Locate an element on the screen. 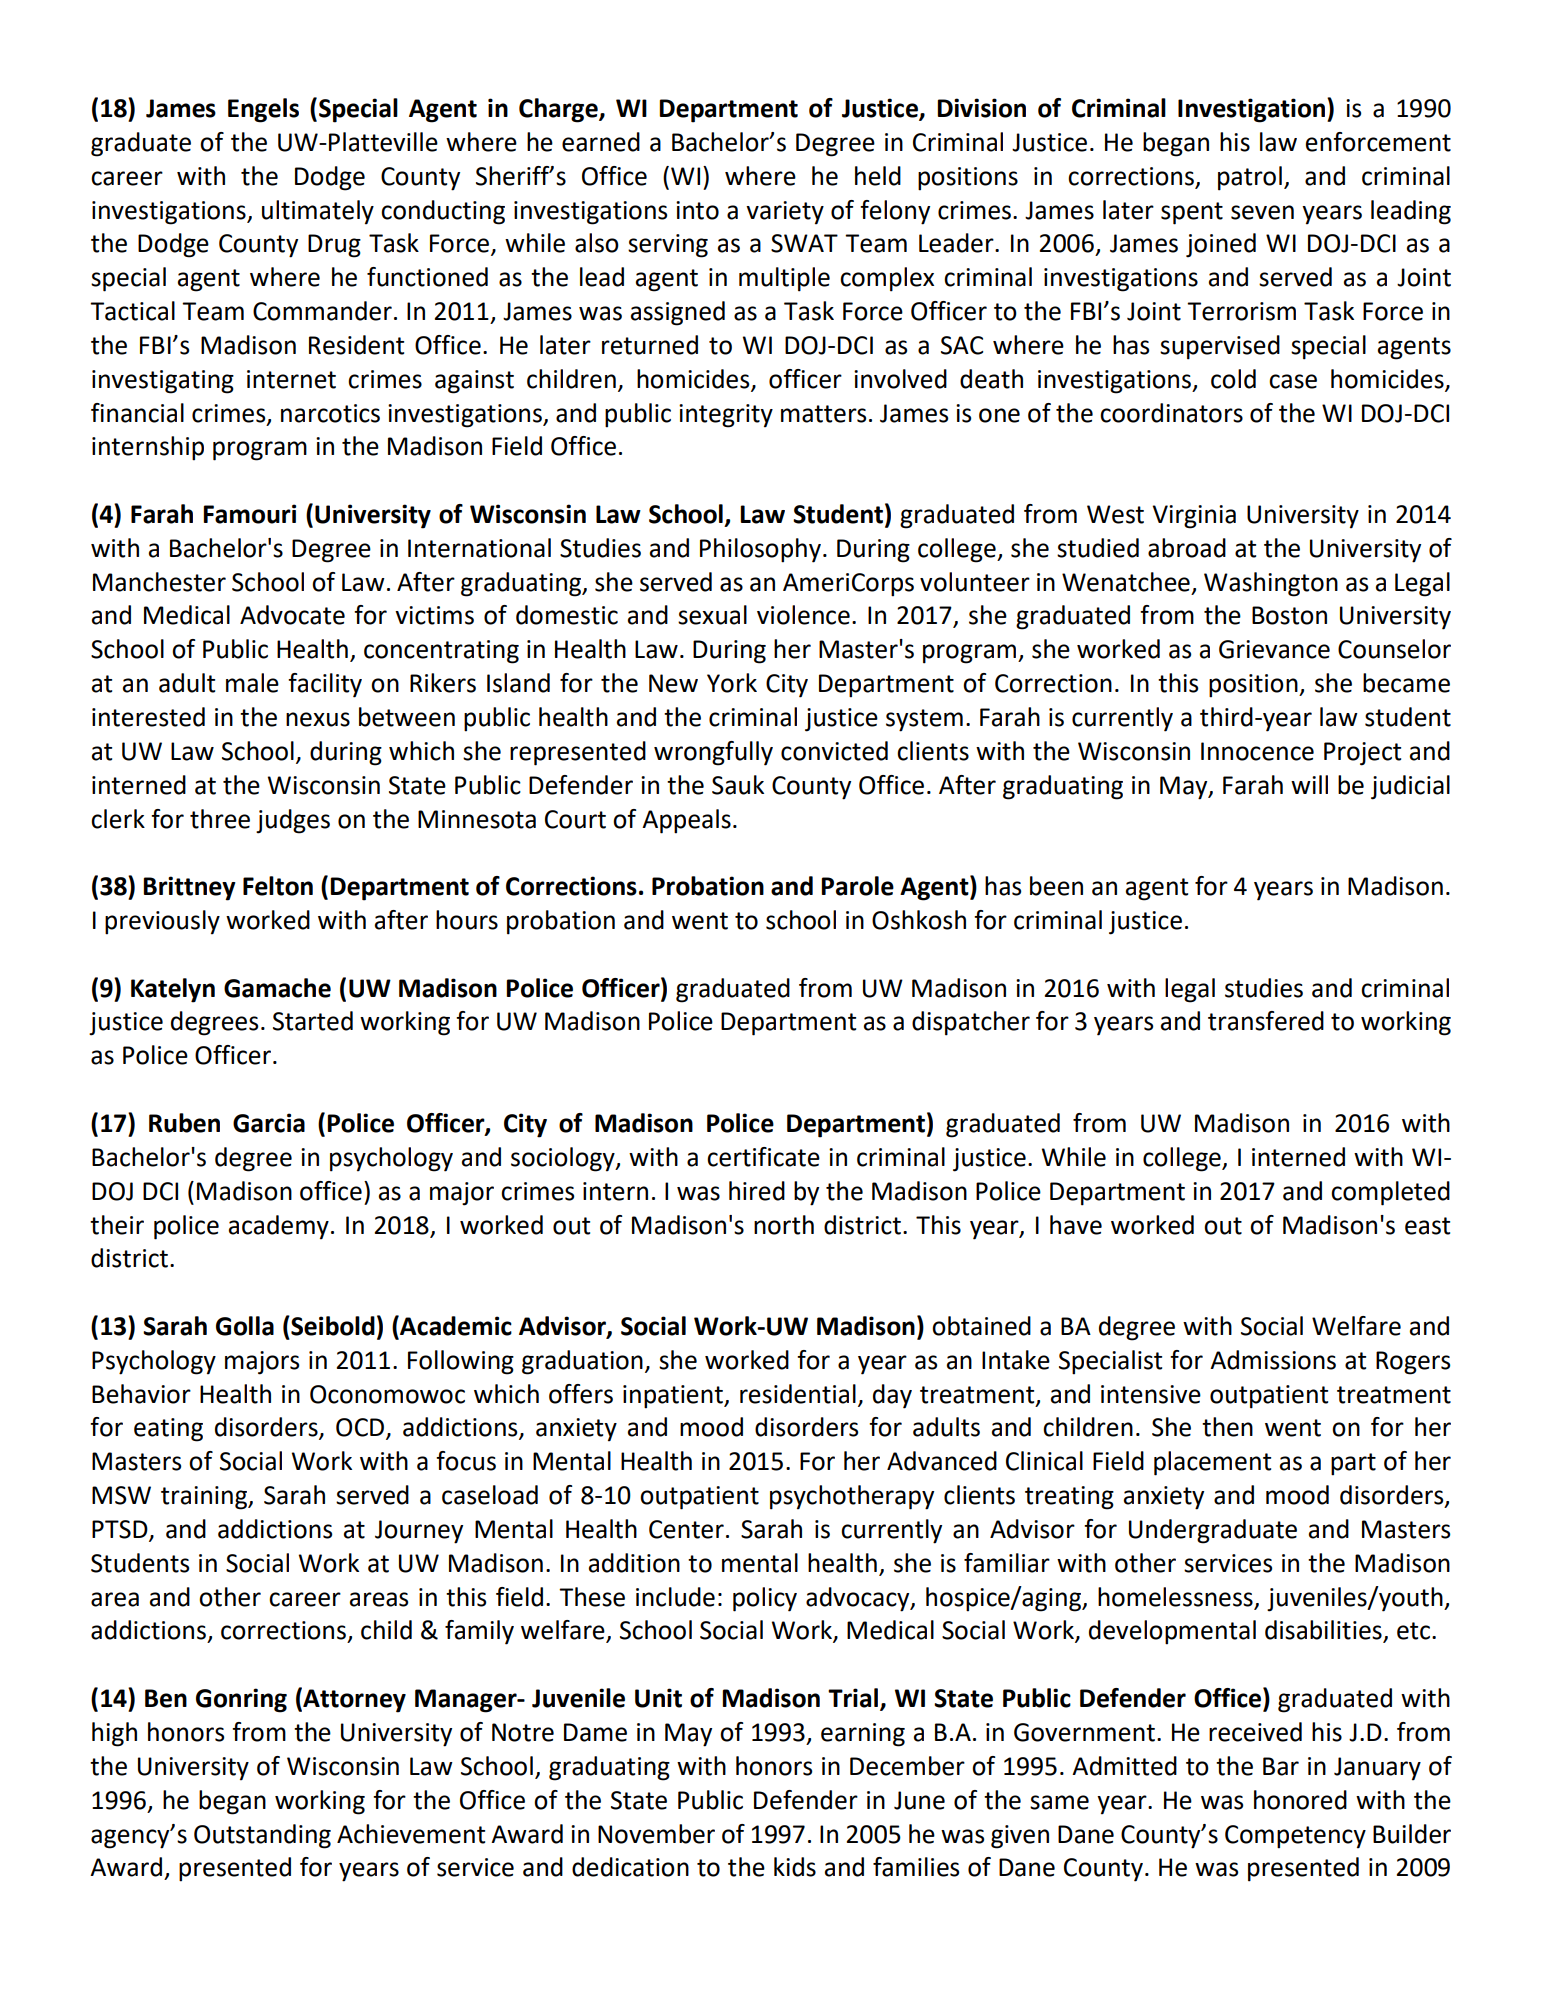 This screenshot has width=1542, height=1996. variety is located at coordinates (785, 213).
